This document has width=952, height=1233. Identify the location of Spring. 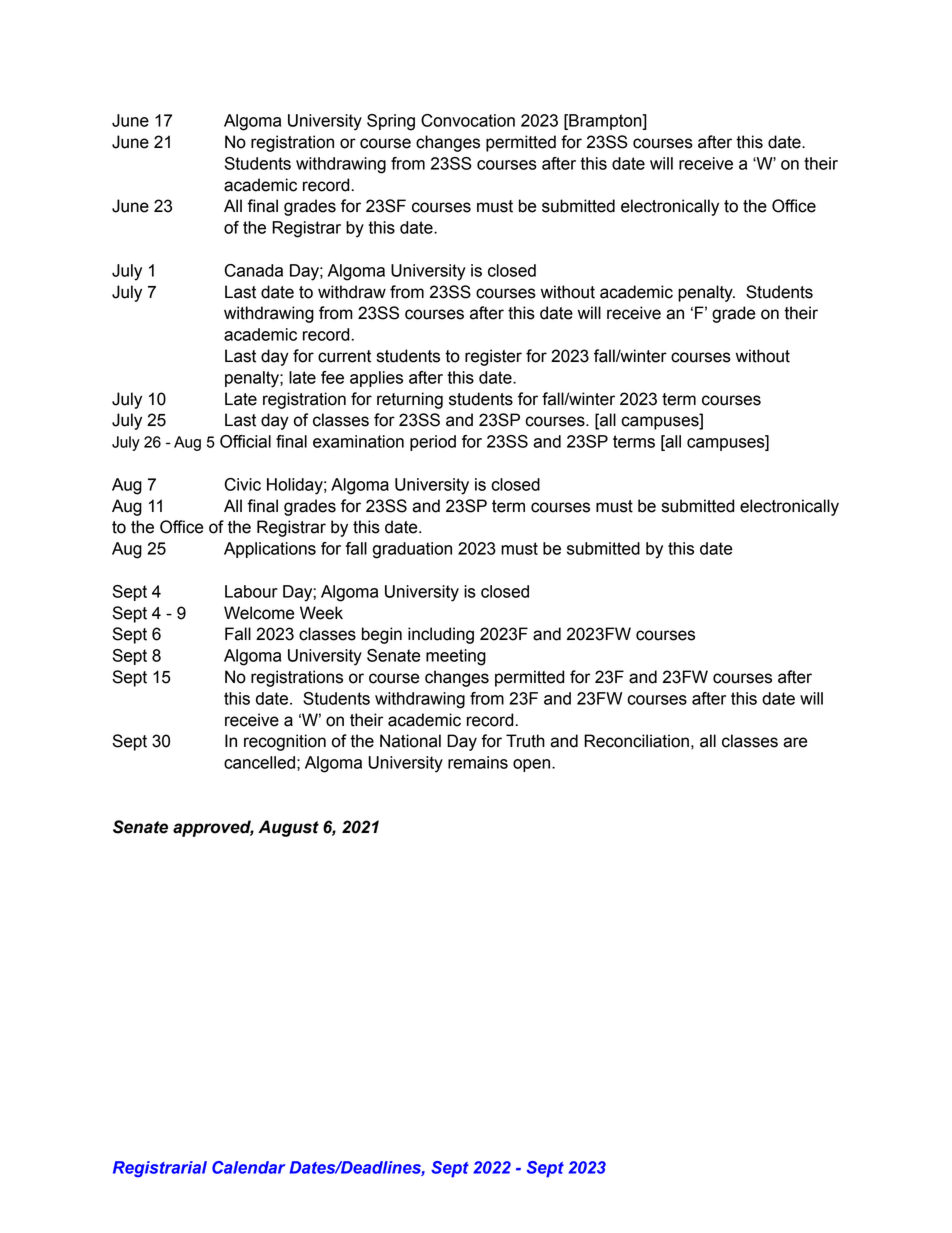
(391, 122).
